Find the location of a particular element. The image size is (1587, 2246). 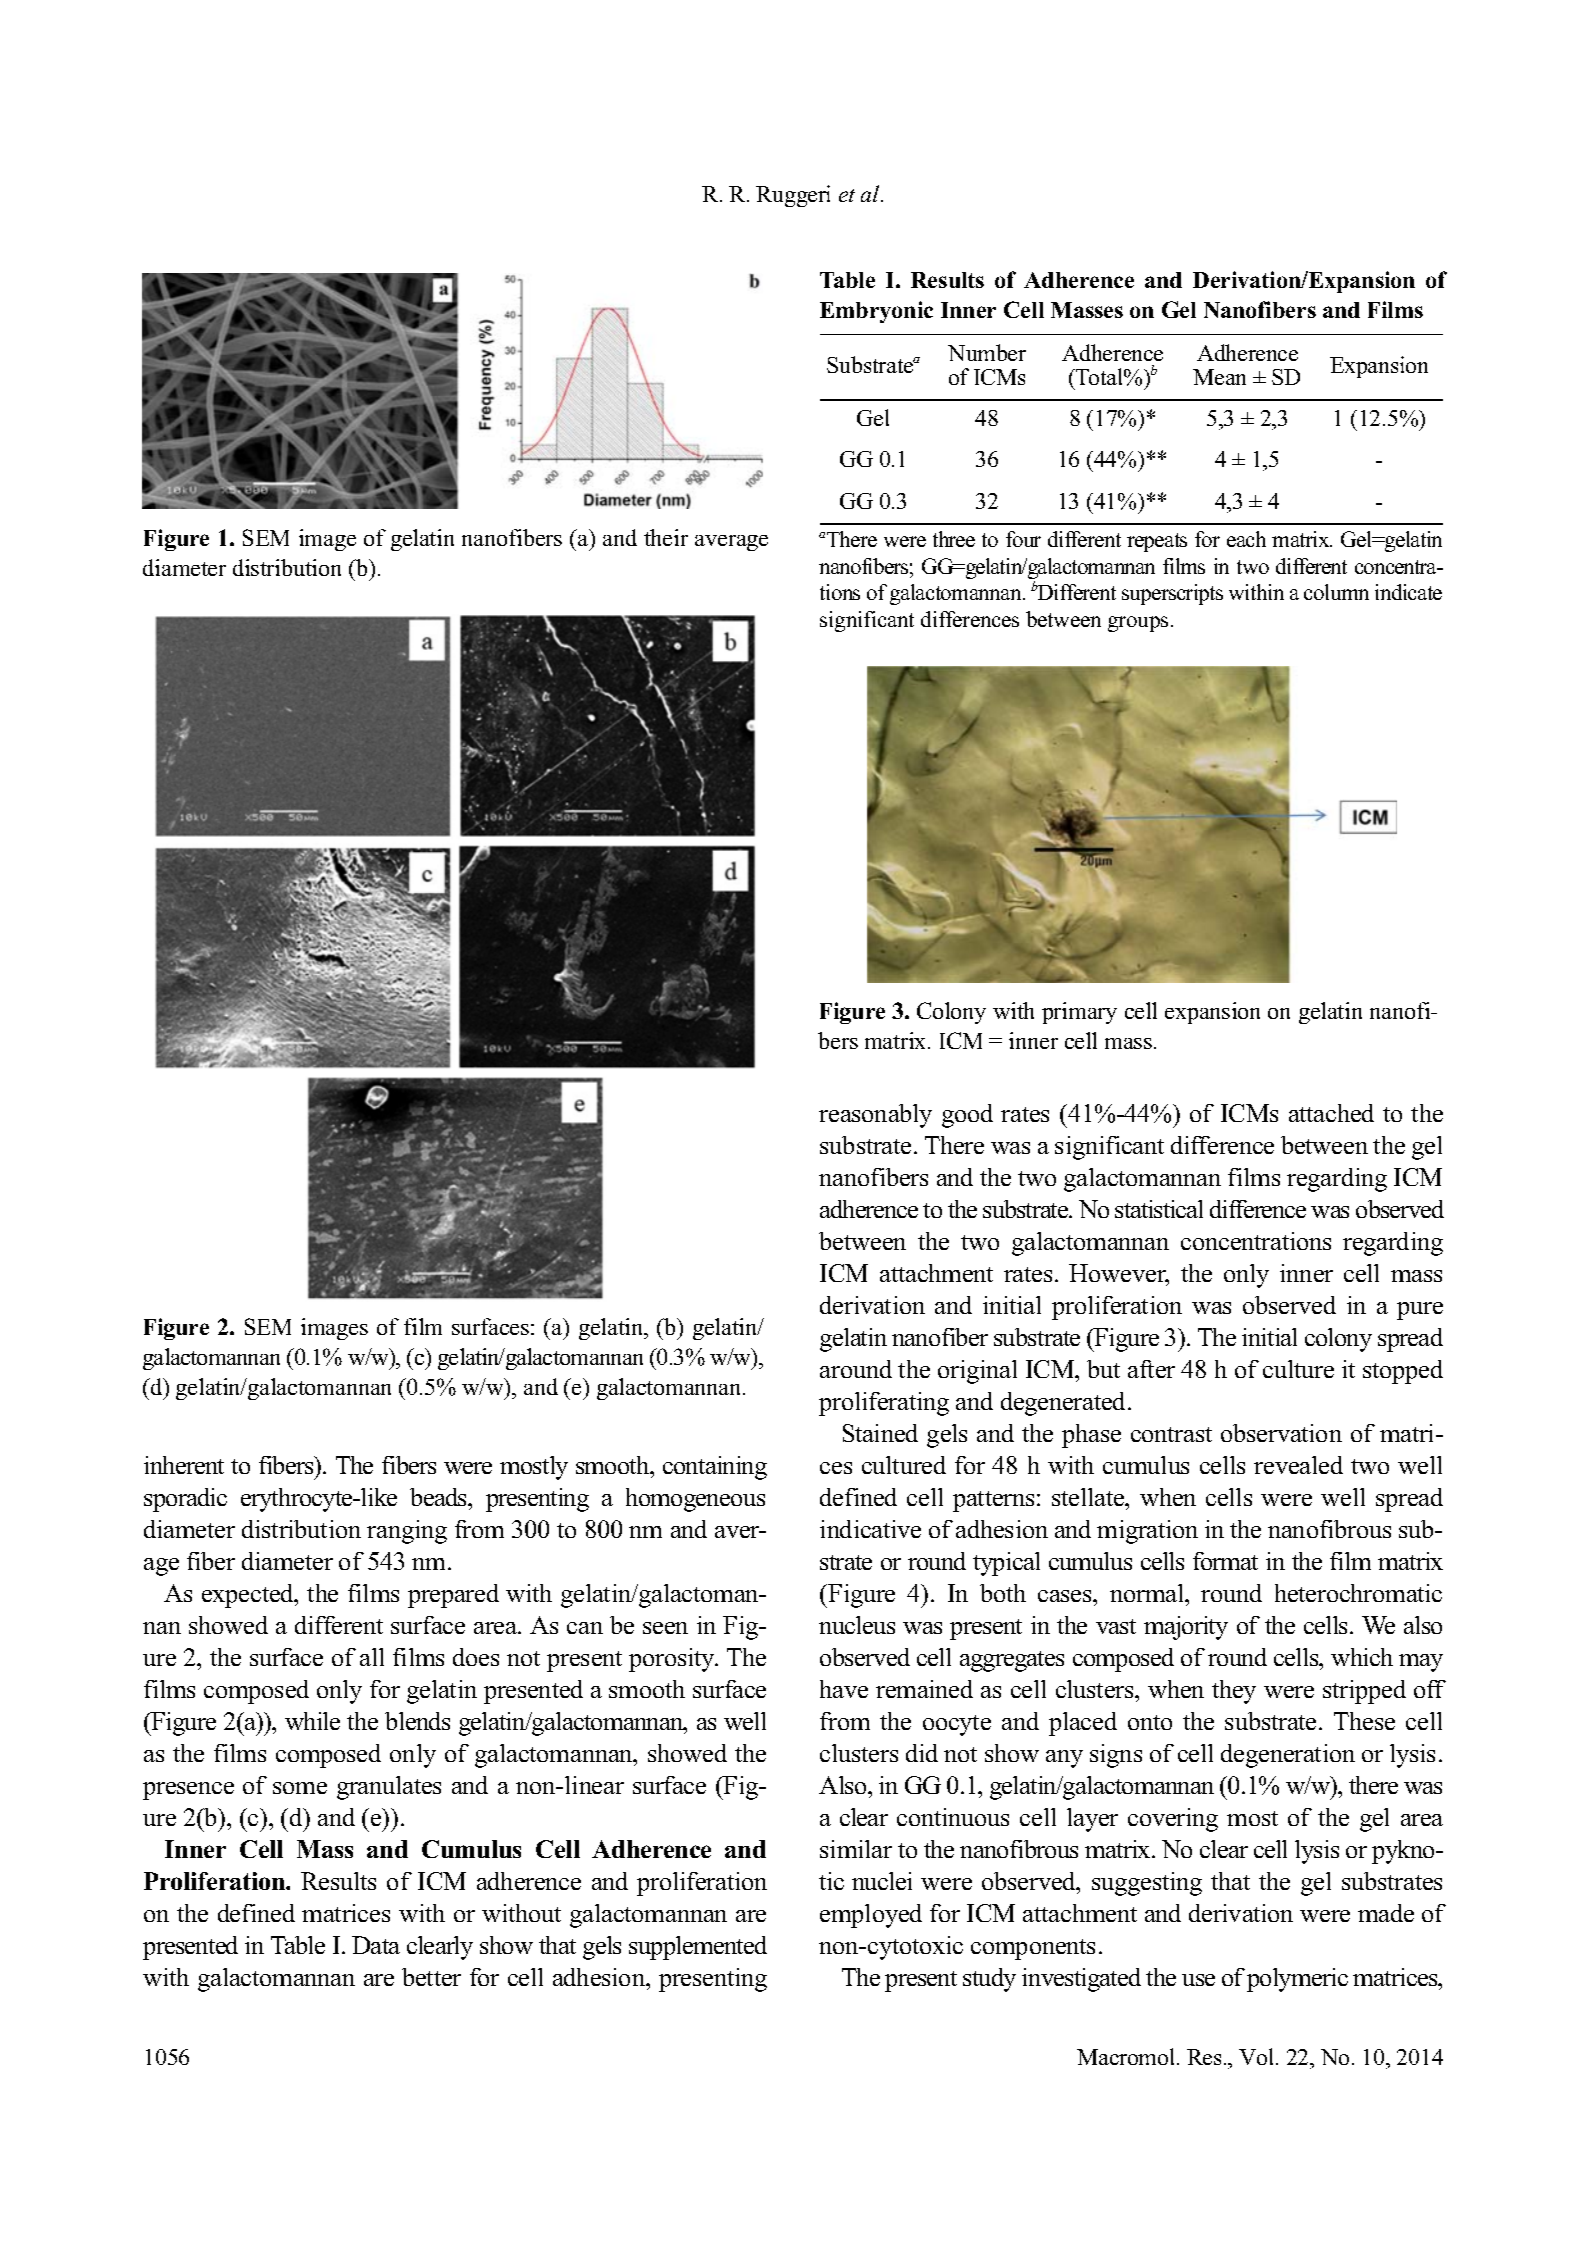

Stained is located at coordinates (880, 1433).
